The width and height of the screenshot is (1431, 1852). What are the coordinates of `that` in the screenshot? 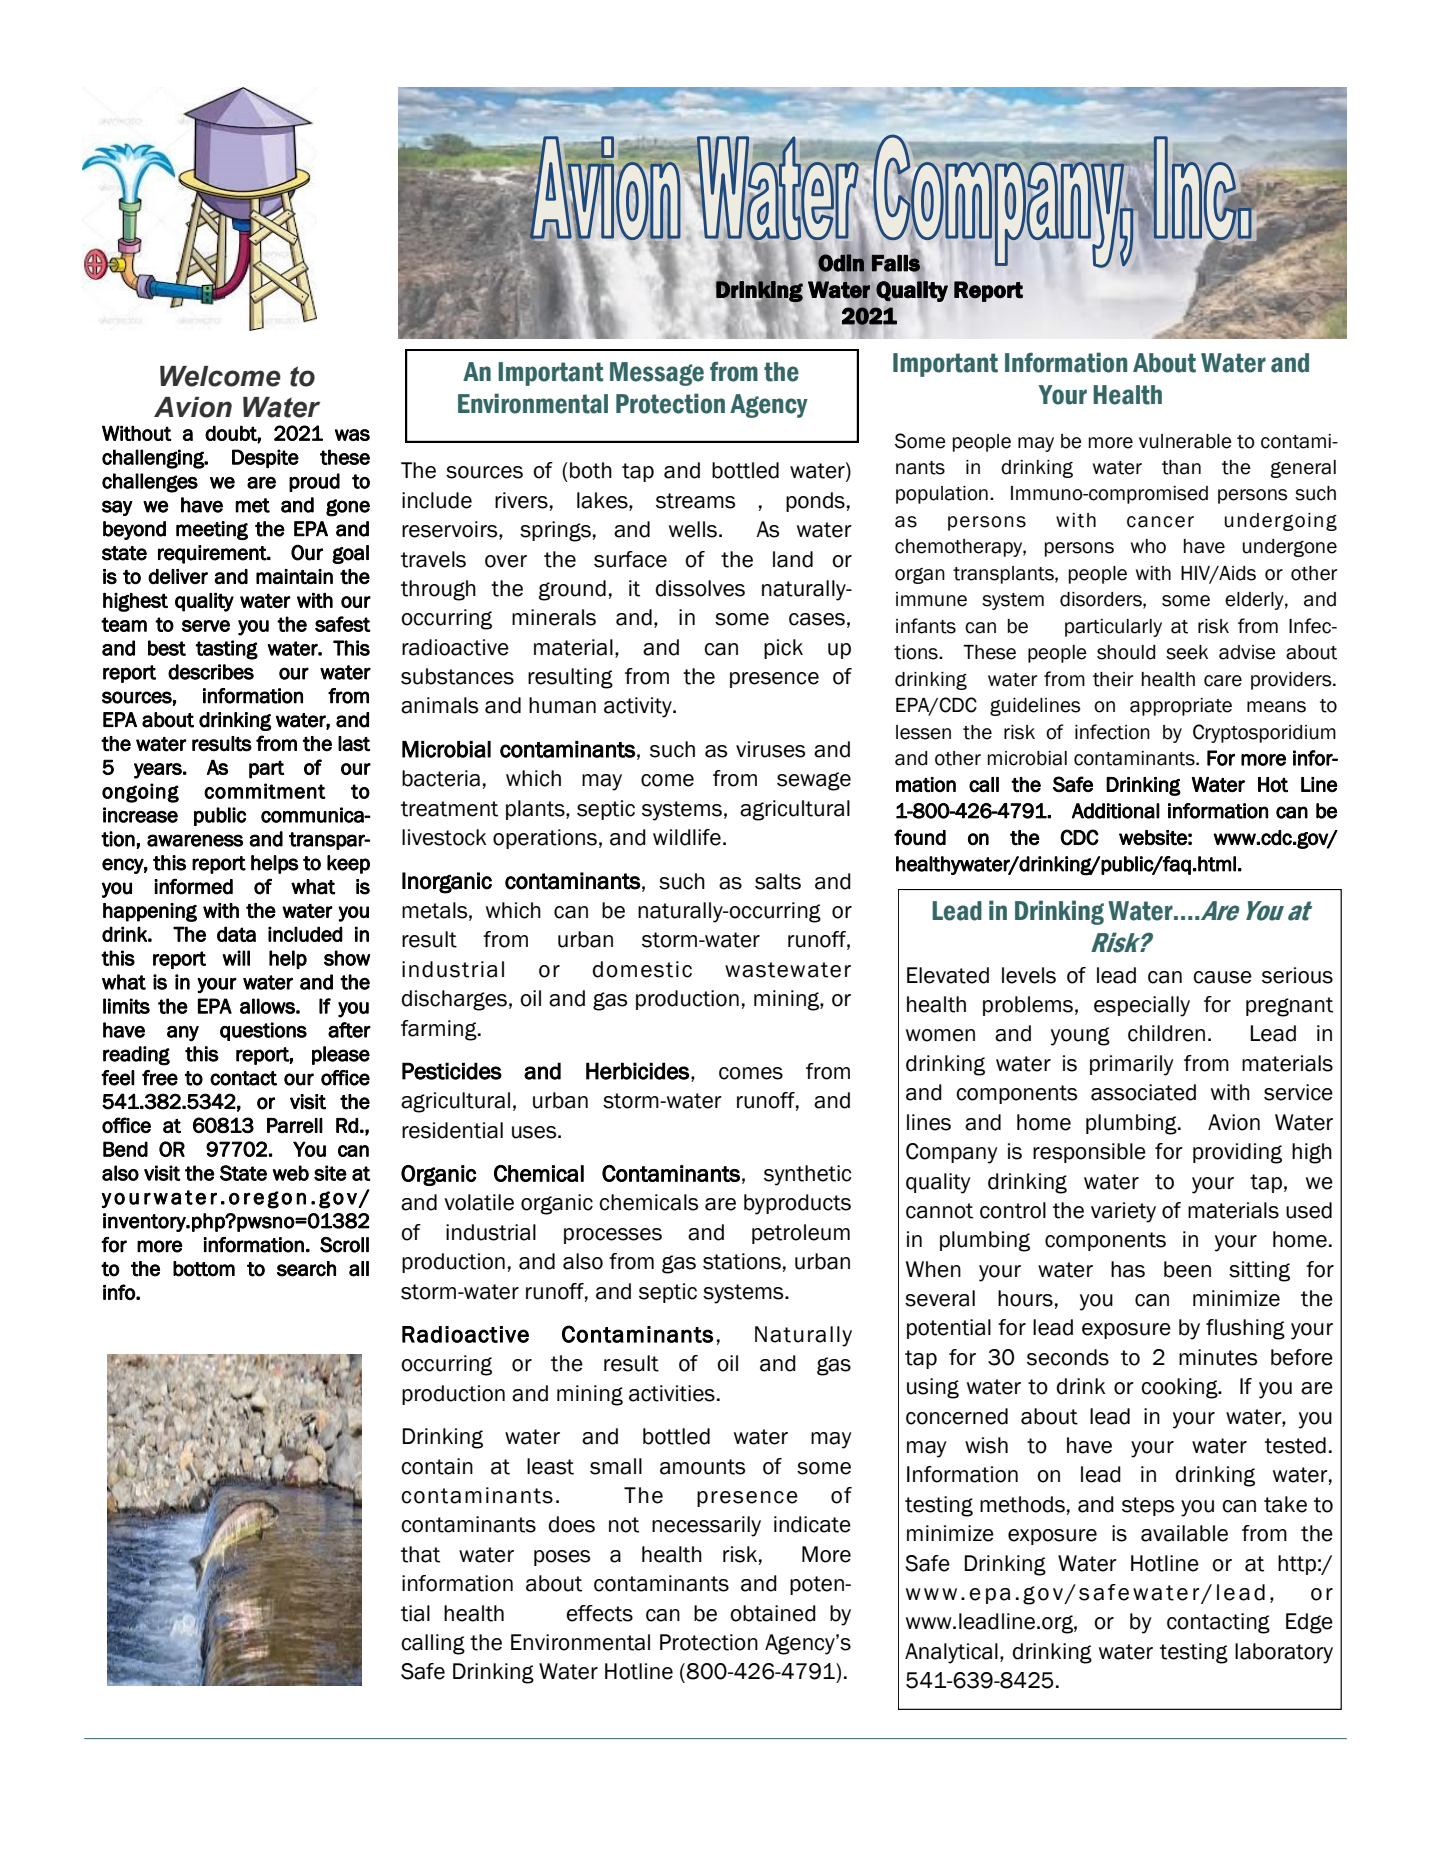 It's located at (420, 1554).
